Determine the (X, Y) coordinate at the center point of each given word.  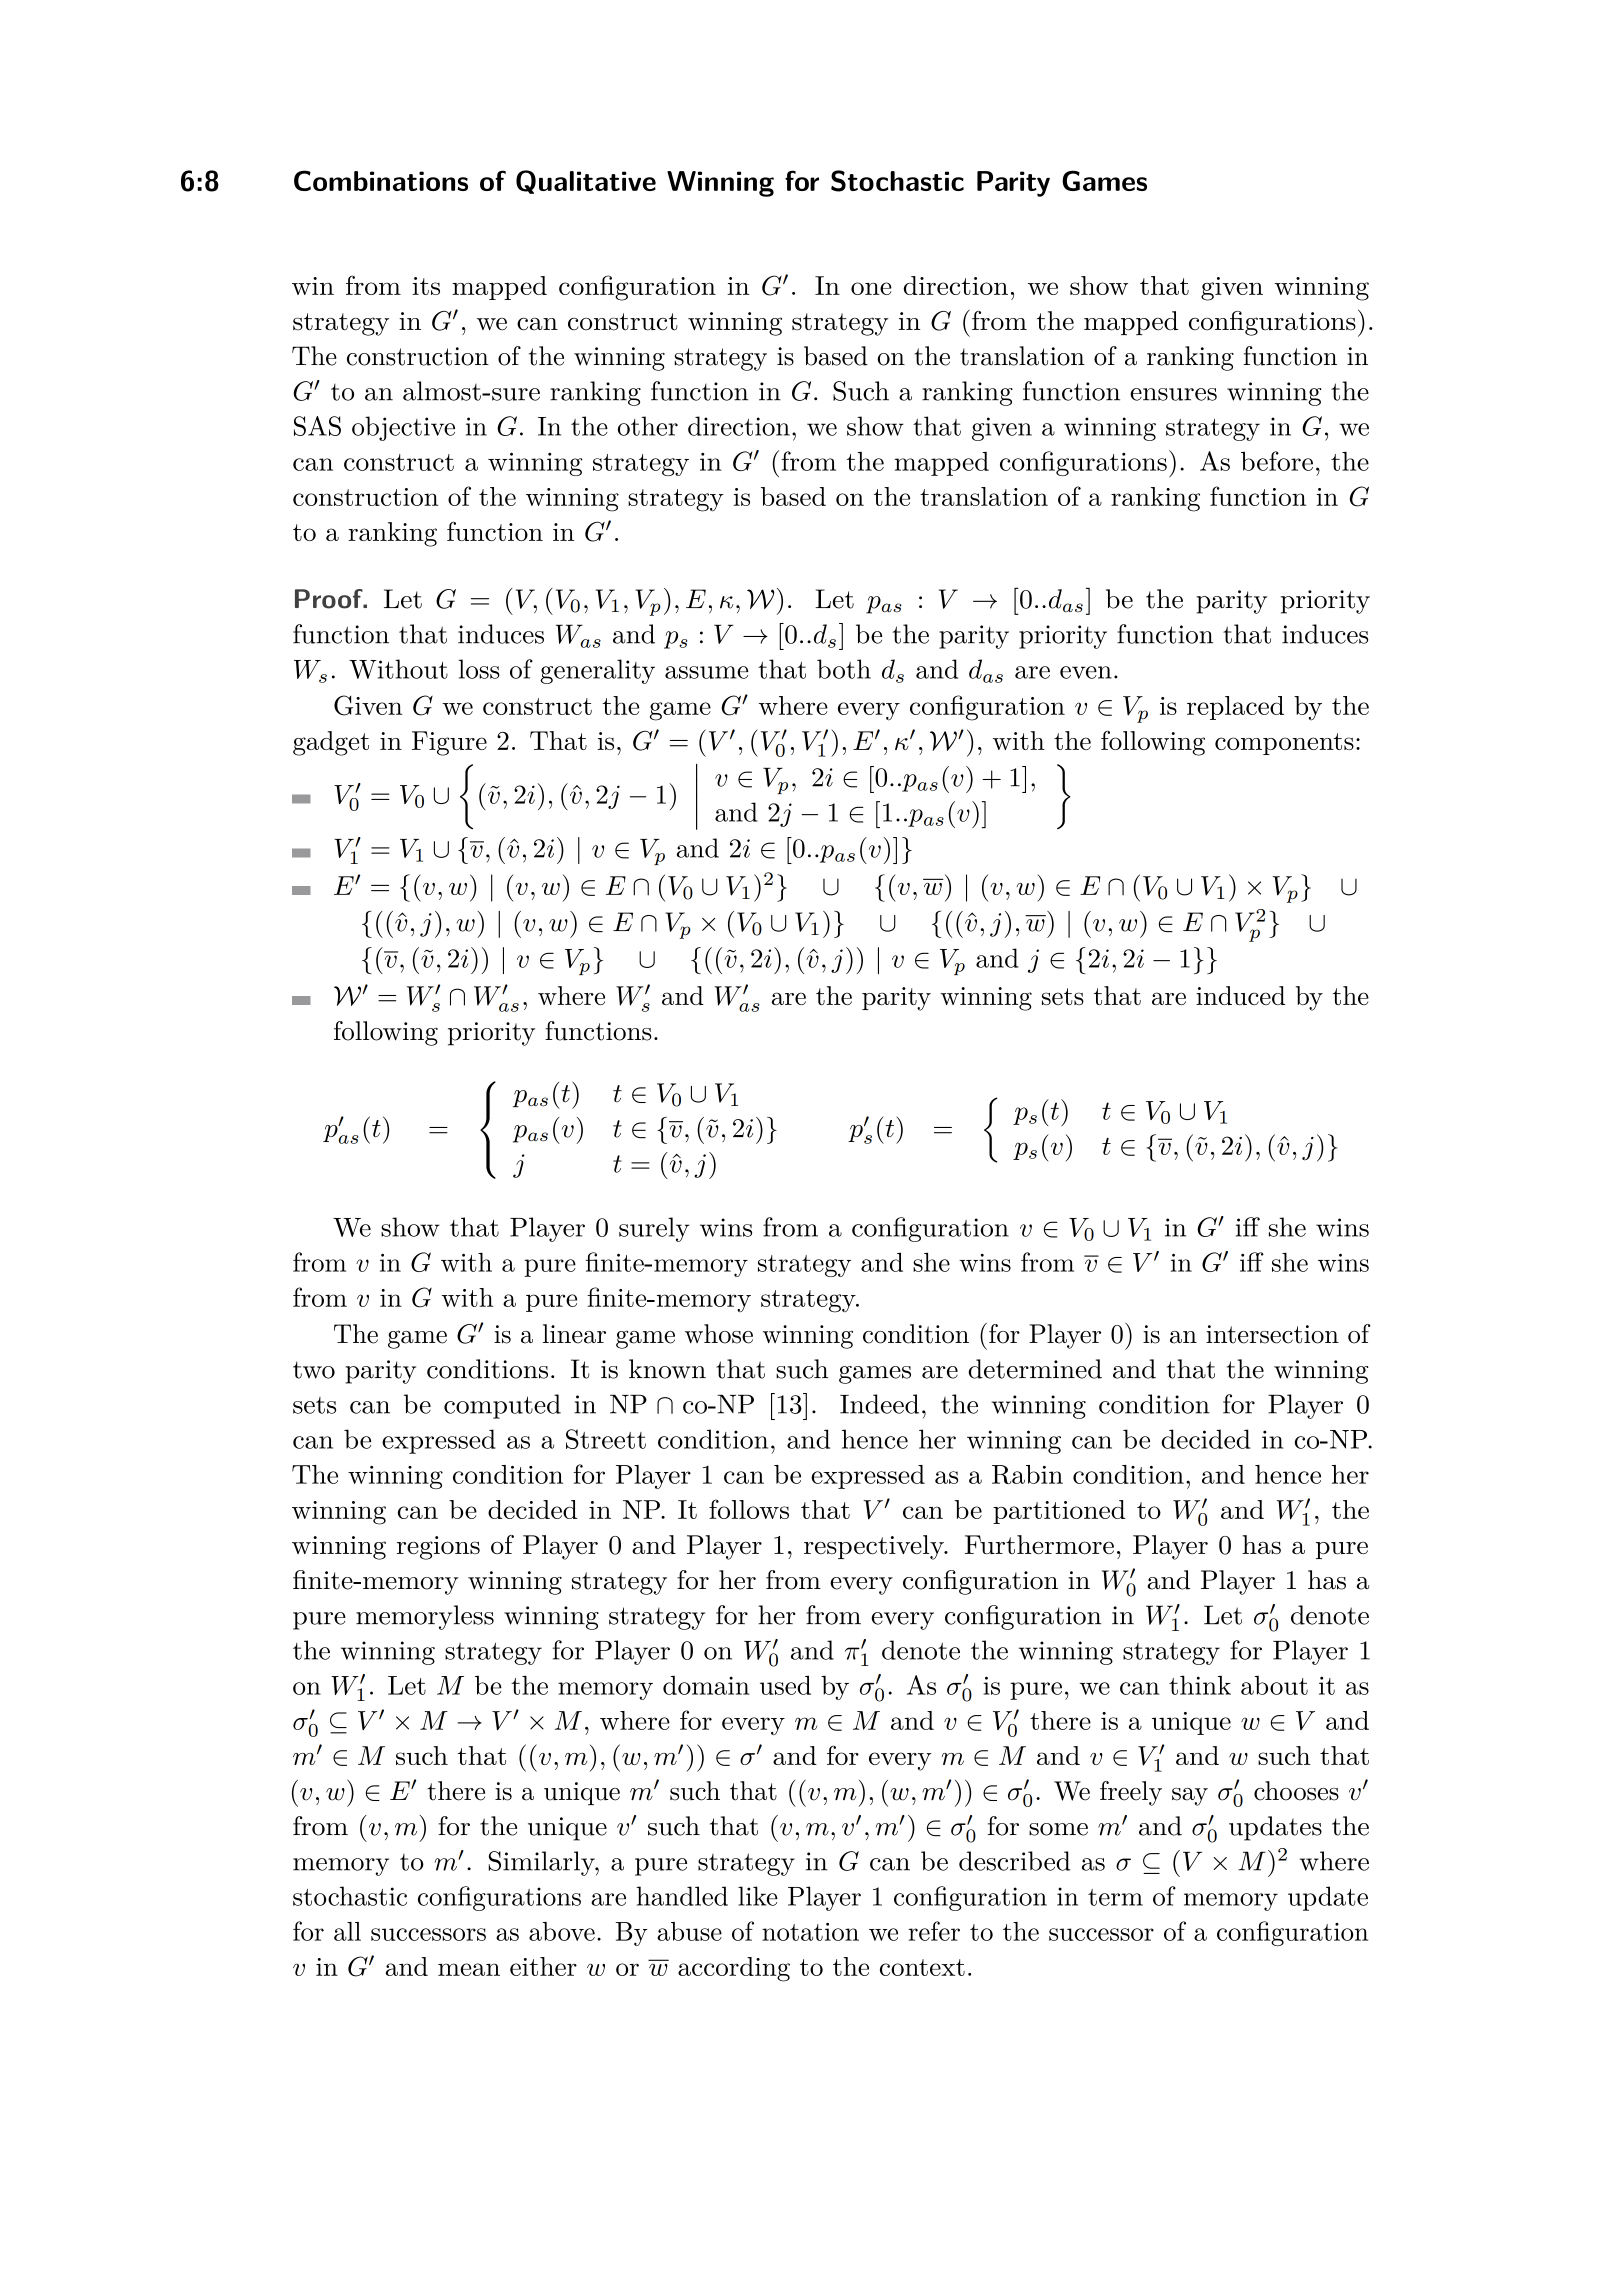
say (1190, 1797)
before (1277, 461)
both (844, 669)
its (426, 286)
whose (719, 1334)
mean (469, 1969)
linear (574, 1334)
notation (810, 1932)
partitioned (1059, 1512)
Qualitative (586, 182)
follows (749, 1509)
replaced (1235, 708)
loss (479, 669)
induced (1241, 995)
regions (438, 1548)
